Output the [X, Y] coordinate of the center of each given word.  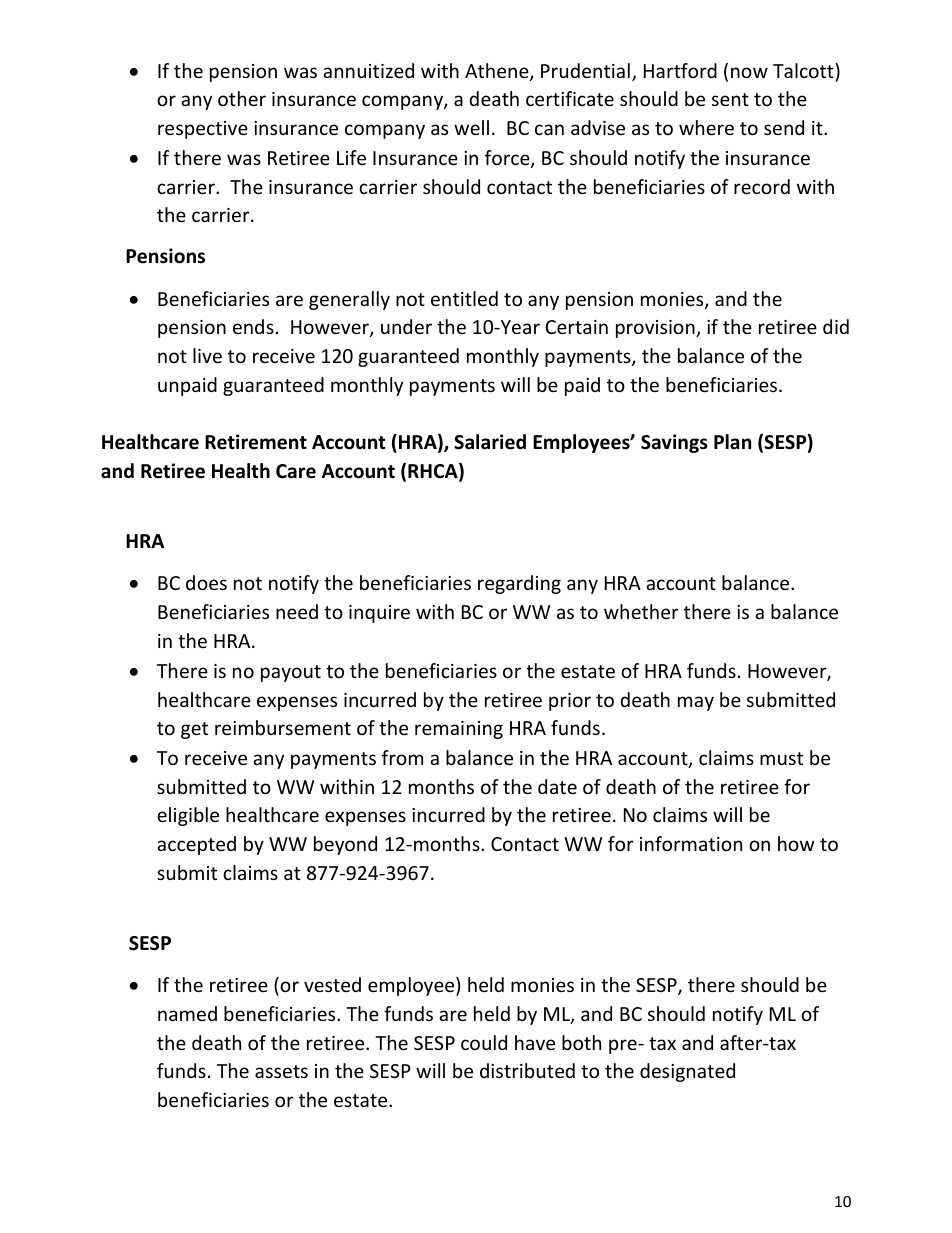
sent [730, 99]
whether [641, 611]
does [206, 582]
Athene [498, 72]
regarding [519, 584]
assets [281, 1071]
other [242, 98]
